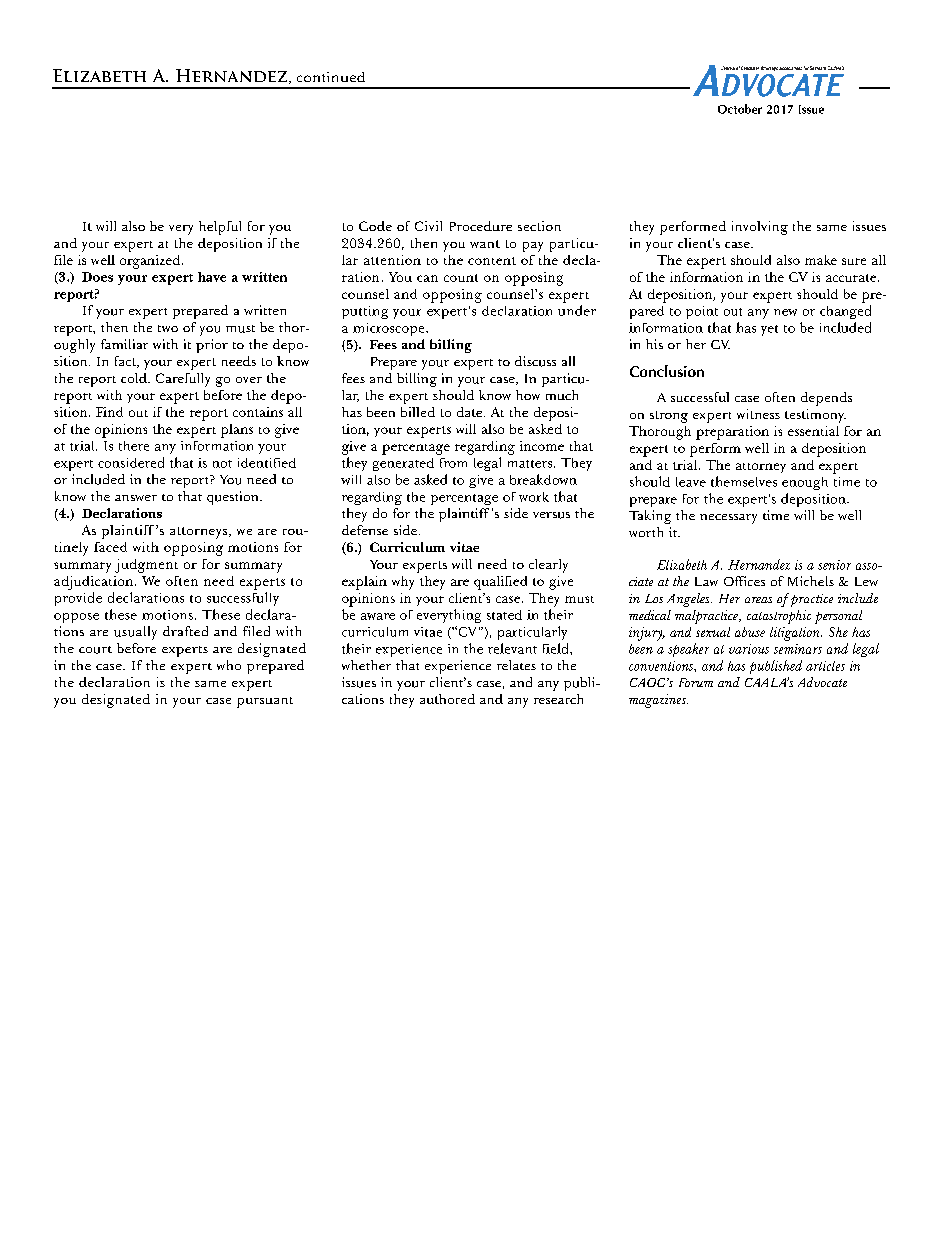 The height and width of the screenshot is (1233, 952). I want to click on from, so click(453, 463).
